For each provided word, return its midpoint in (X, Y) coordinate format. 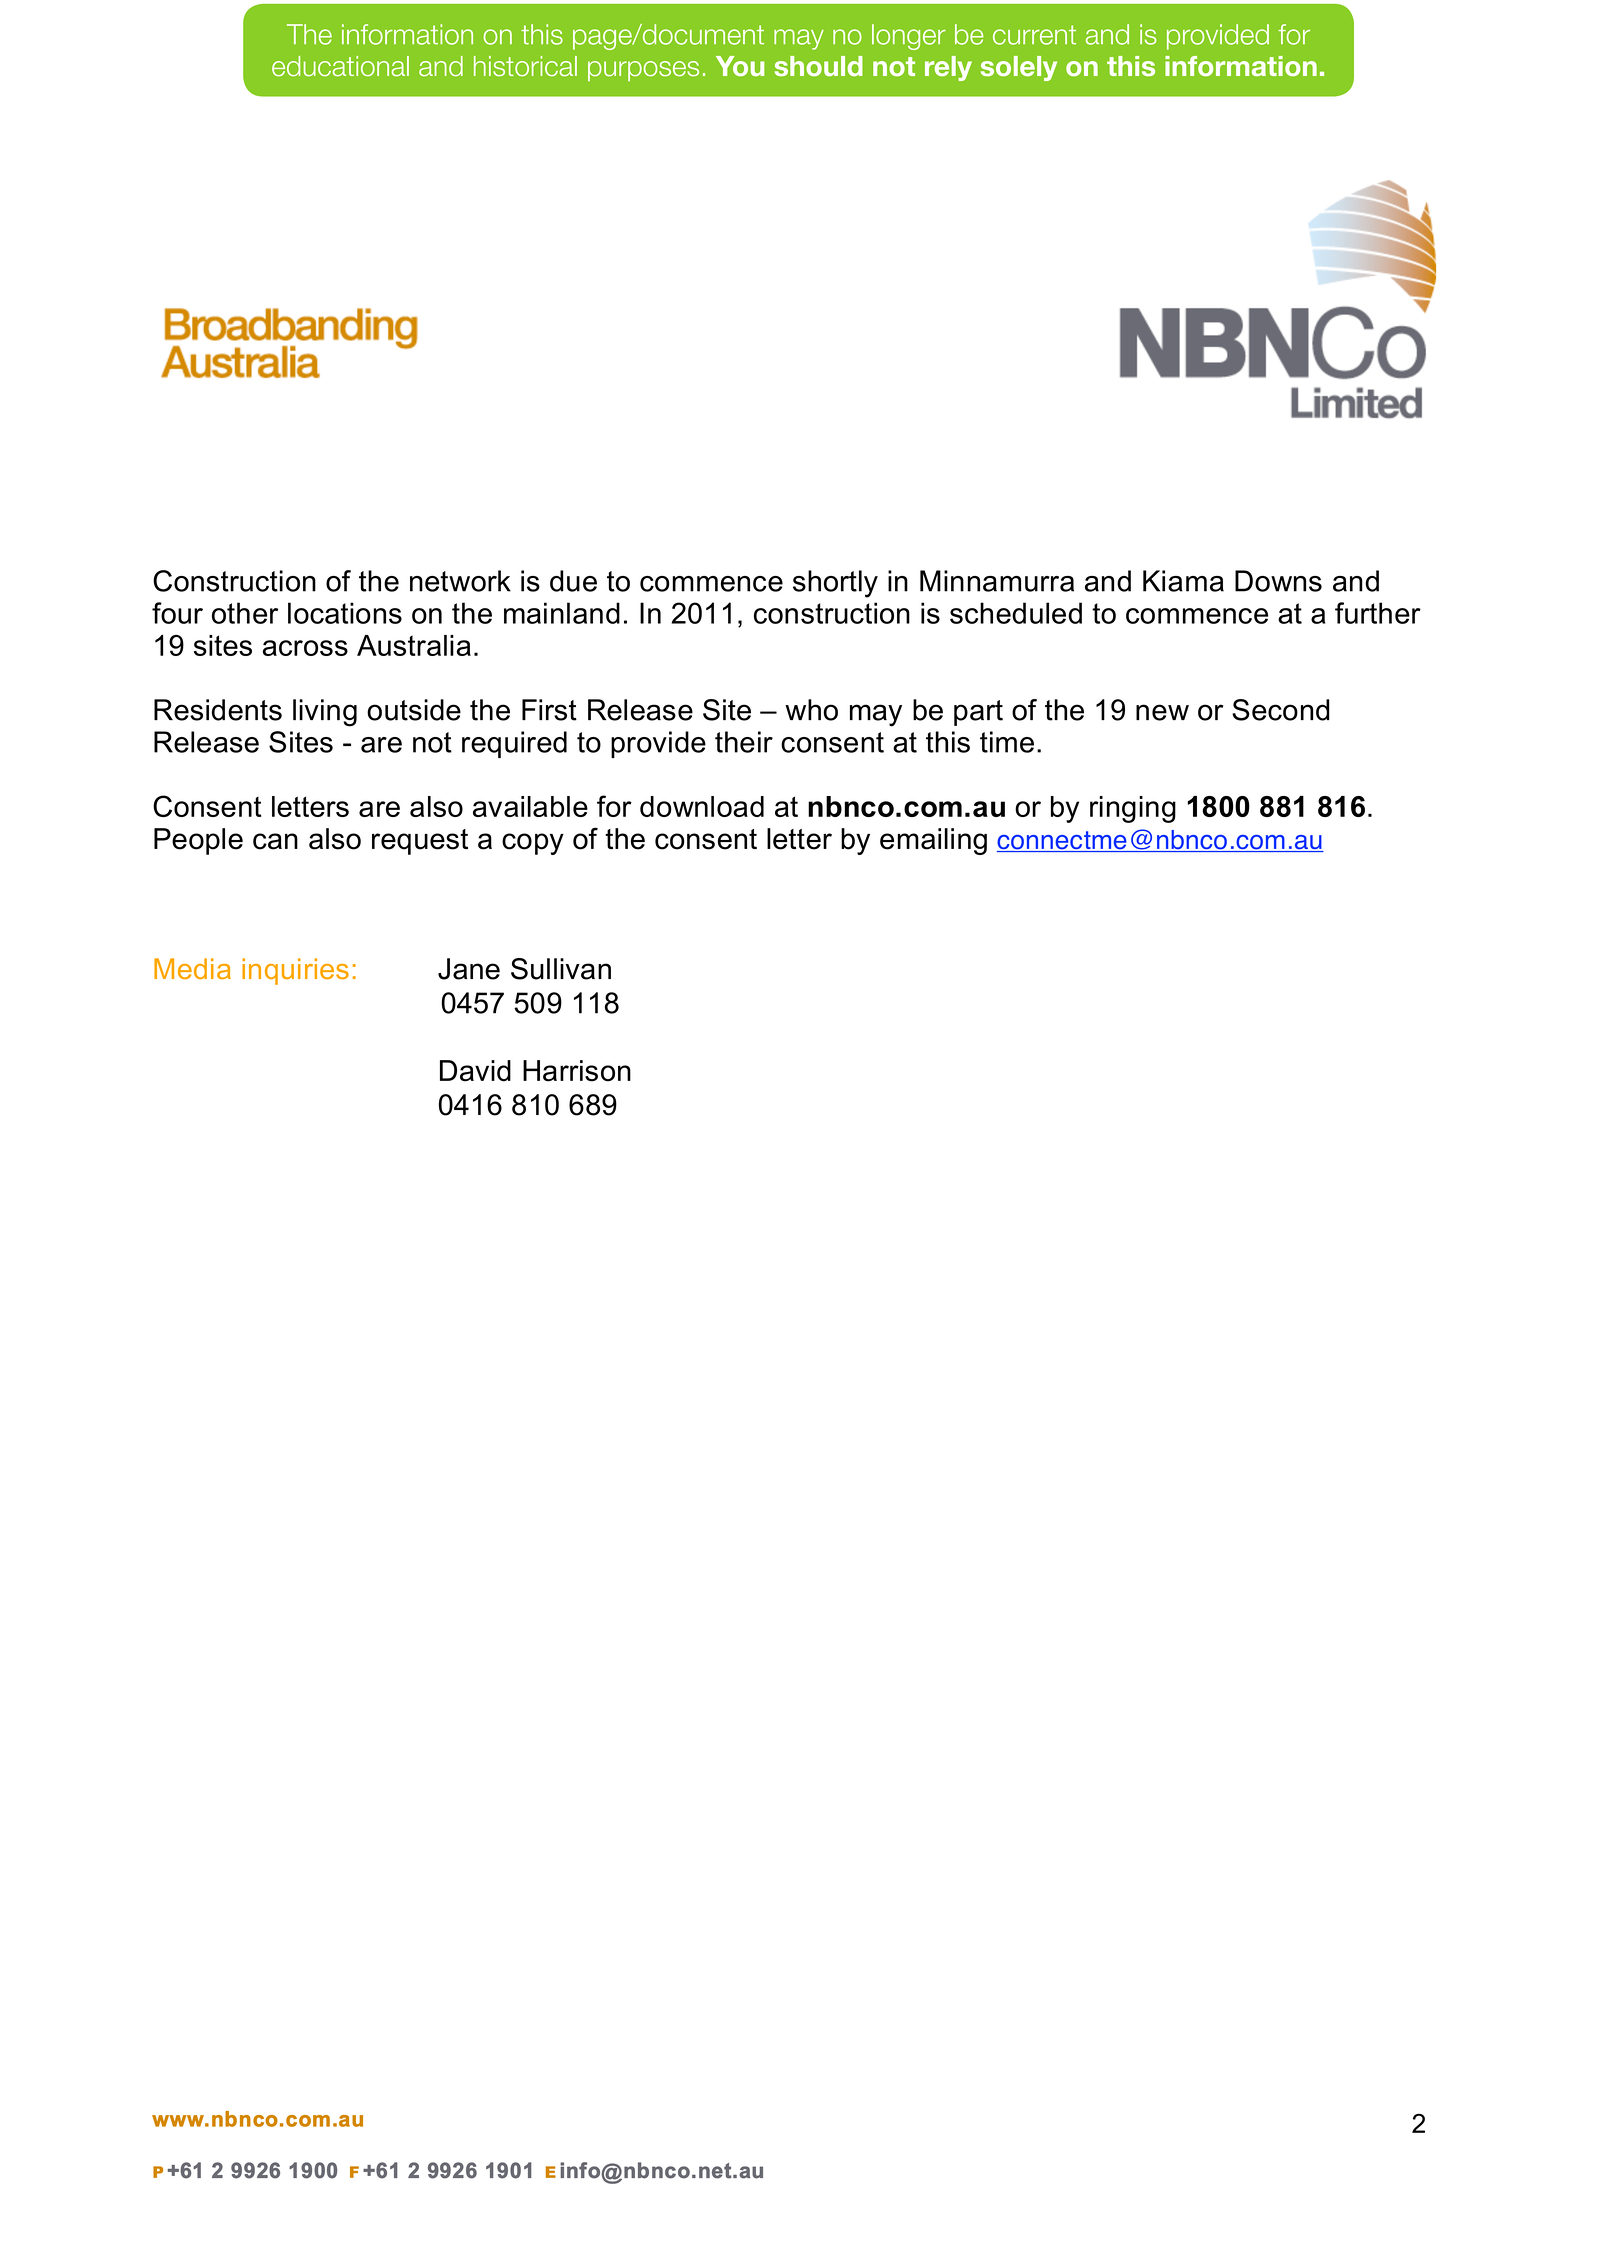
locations (345, 613)
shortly (835, 584)
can (275, 841)
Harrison (577, 1071)
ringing (1133, 809)
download (702, 806)
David (475, 1071)
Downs (1278, 581)
